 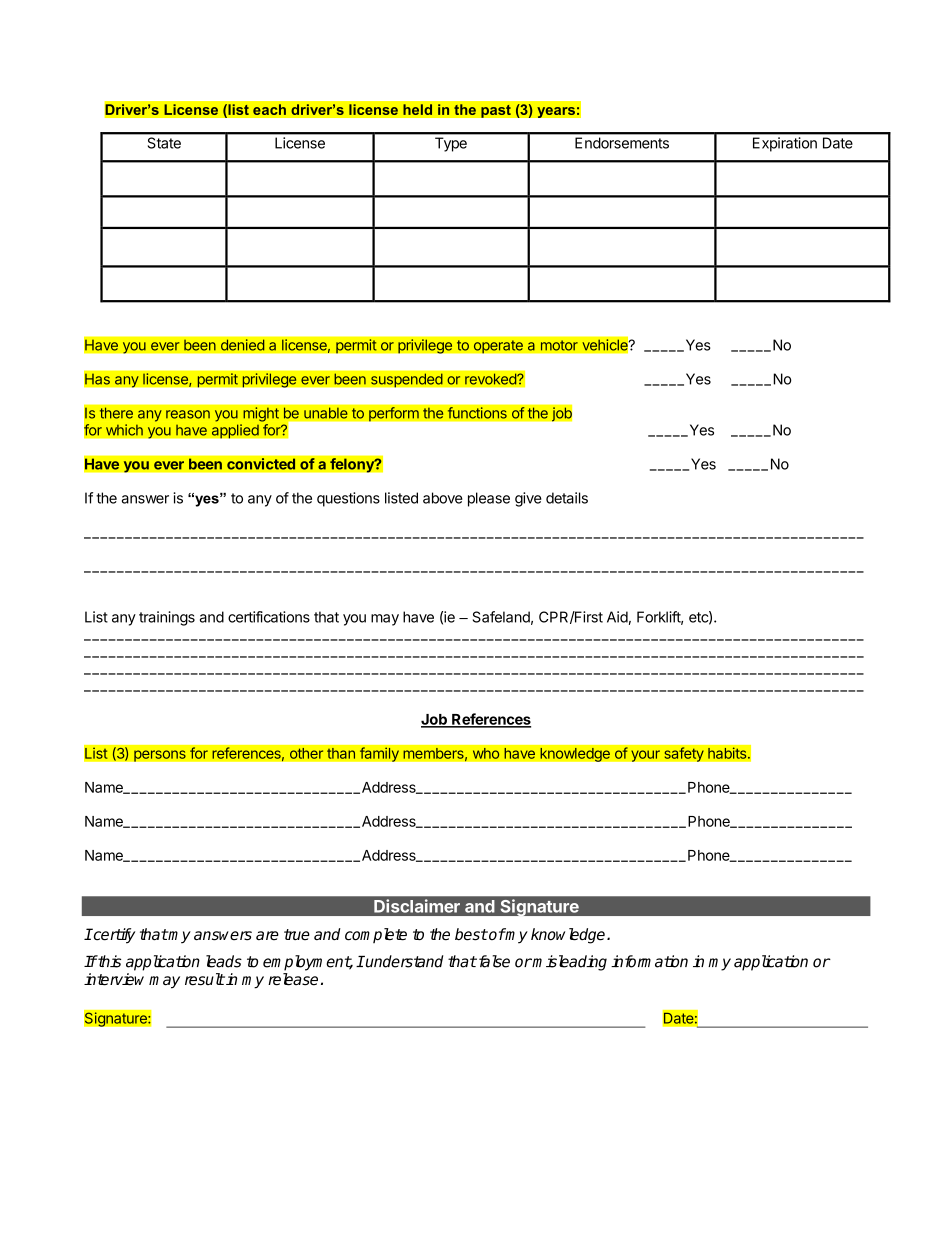 What do you see at coordinates (567, 498) in the image?
I see `details` at bounding box center [567, 498].
